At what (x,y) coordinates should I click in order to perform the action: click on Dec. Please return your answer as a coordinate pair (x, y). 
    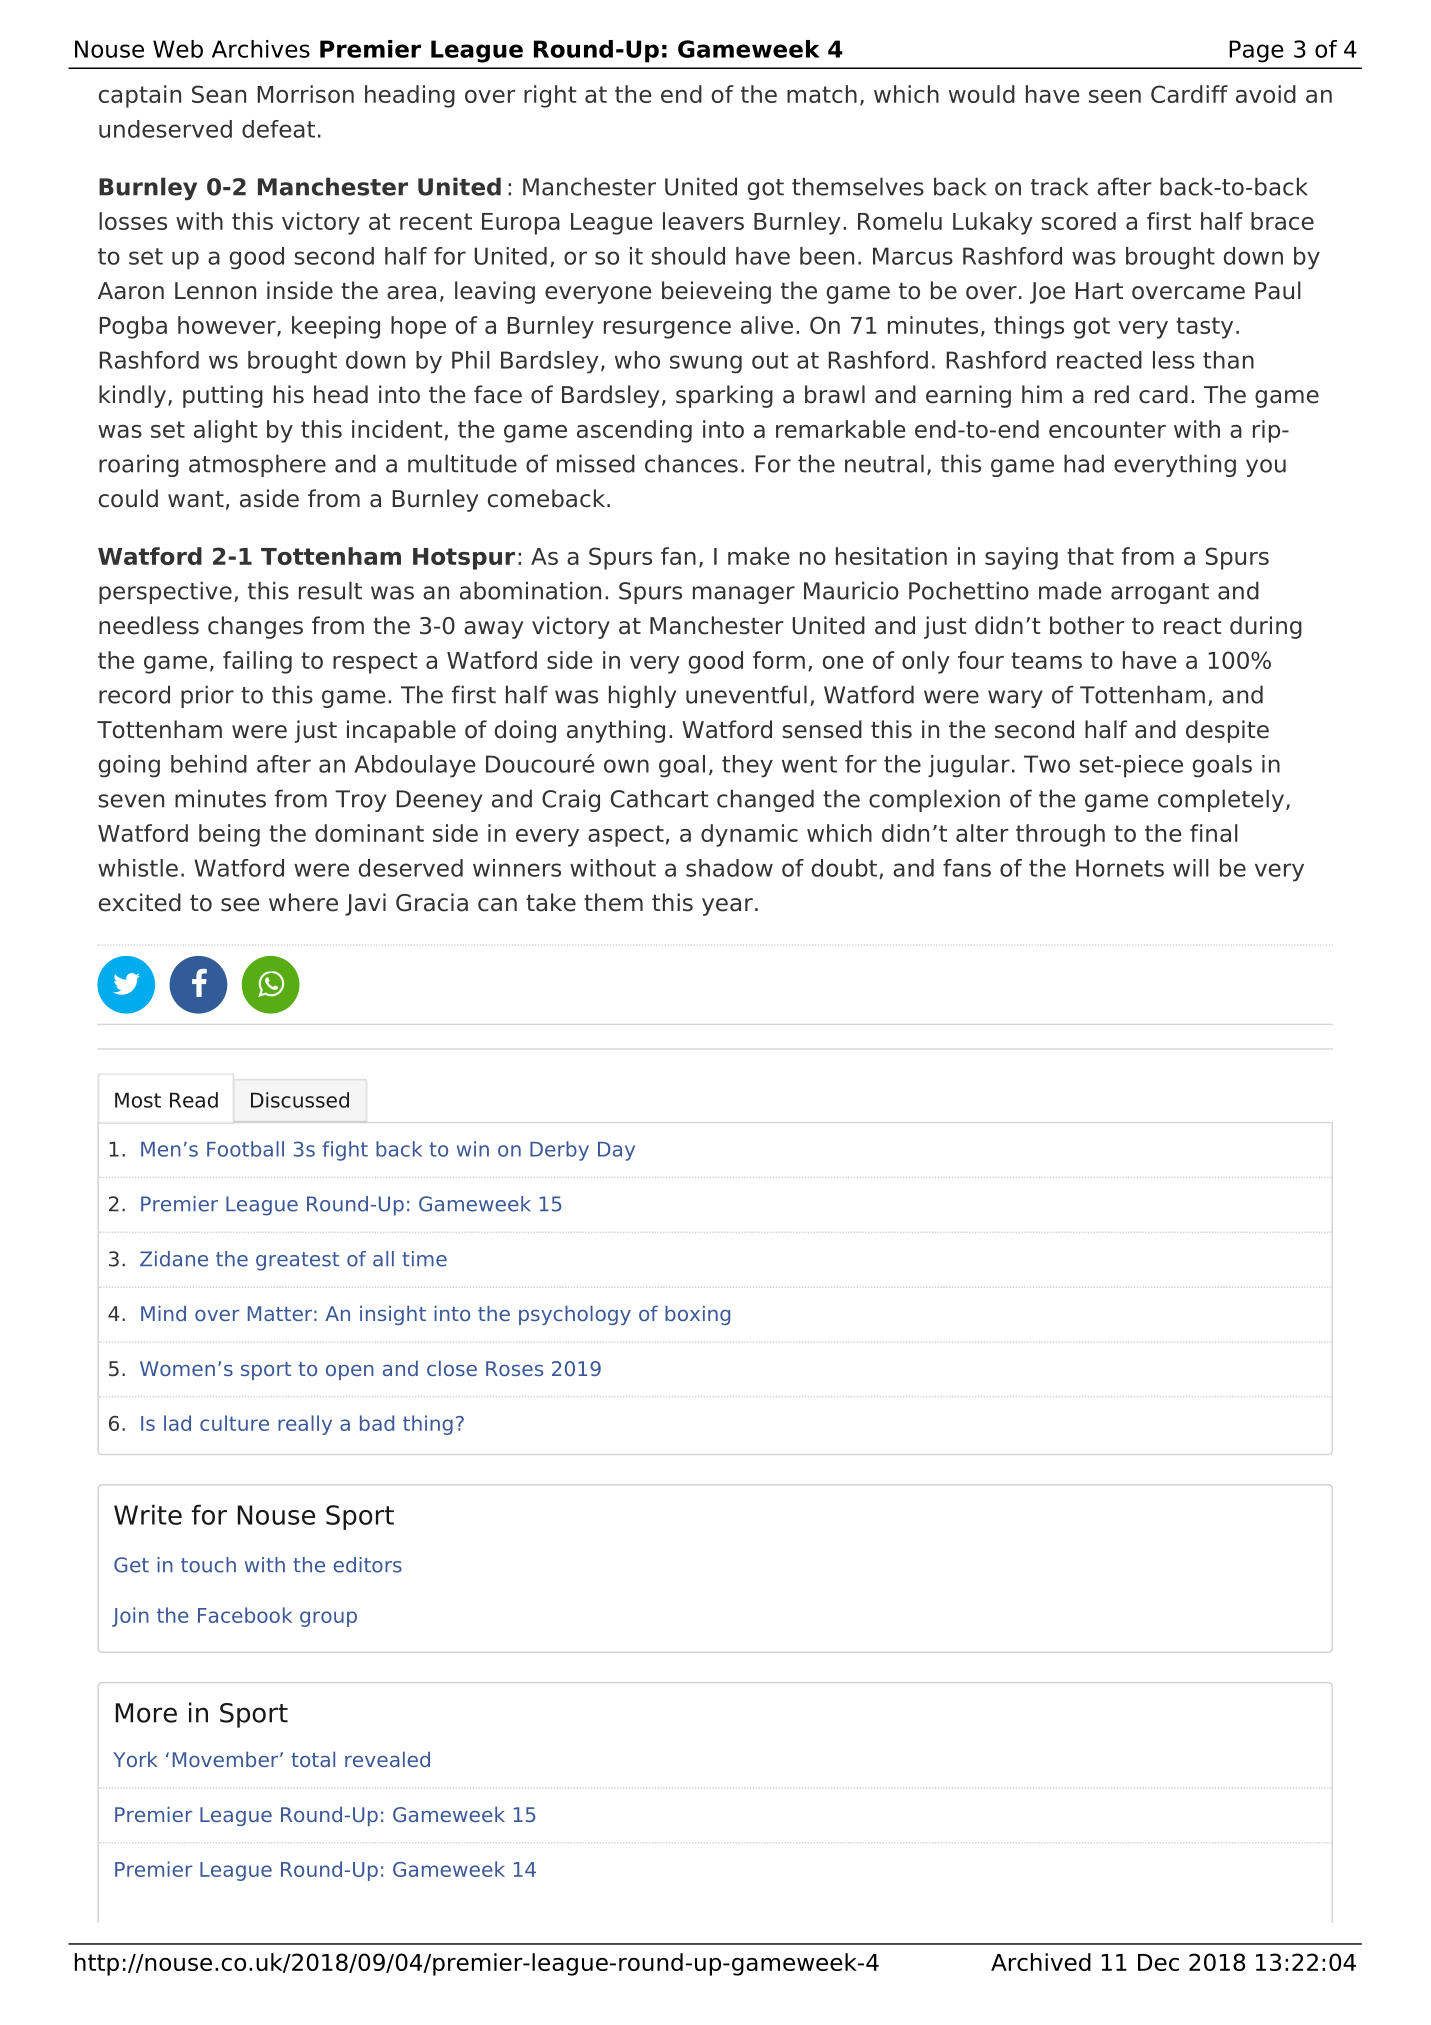
    Looking at the image, I should click on (1158, 1962).
